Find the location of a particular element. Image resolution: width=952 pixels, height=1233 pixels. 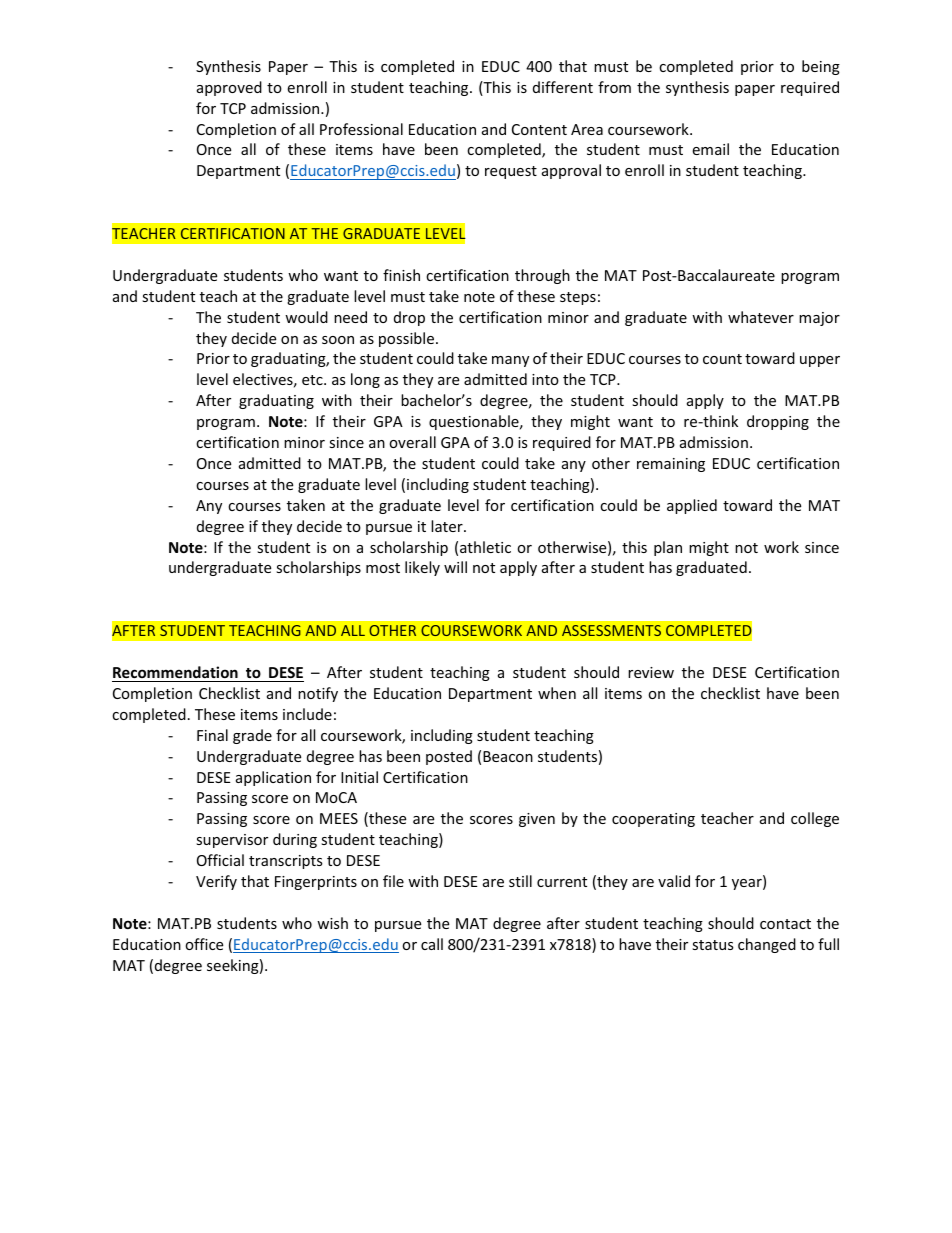

would is located at coordinates (306, 317).
